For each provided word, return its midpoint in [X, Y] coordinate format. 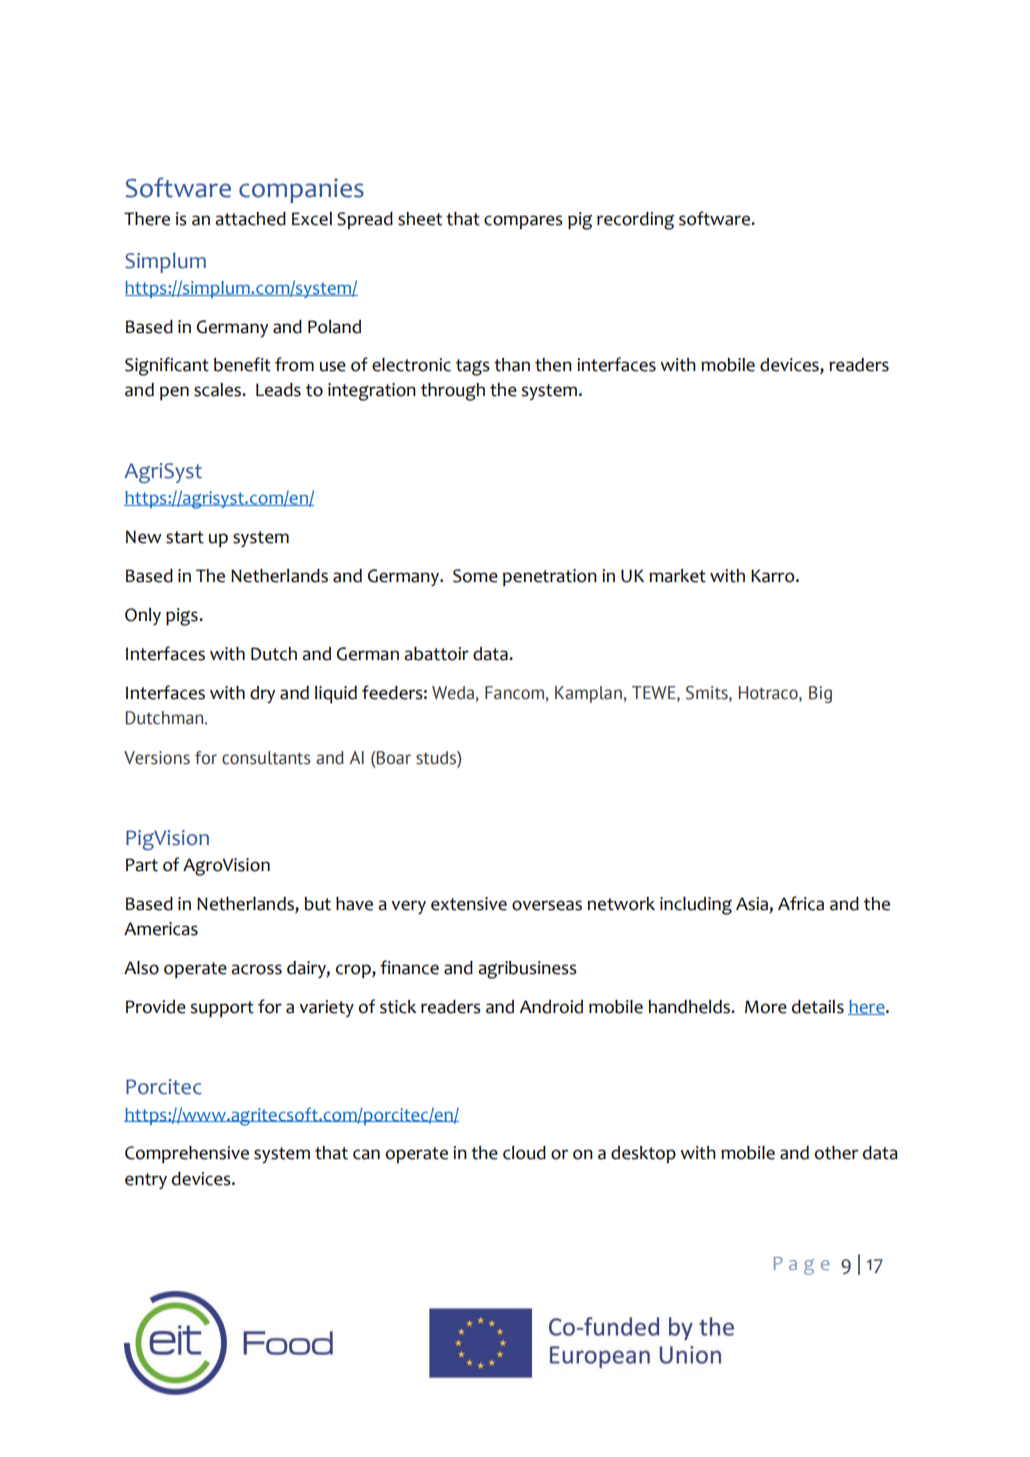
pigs [183, 617]
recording [635, 221]
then [553, 365]
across [256, 969]
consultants [266, 758]
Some [475, 576]
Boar [393, 758]
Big [820, 694]
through [453, 392]
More [766, 1007]
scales [218, 390]
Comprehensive [187, 1154]
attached [250, 219]
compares [523, 222]
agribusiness [527, 970]
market [677, 576]
